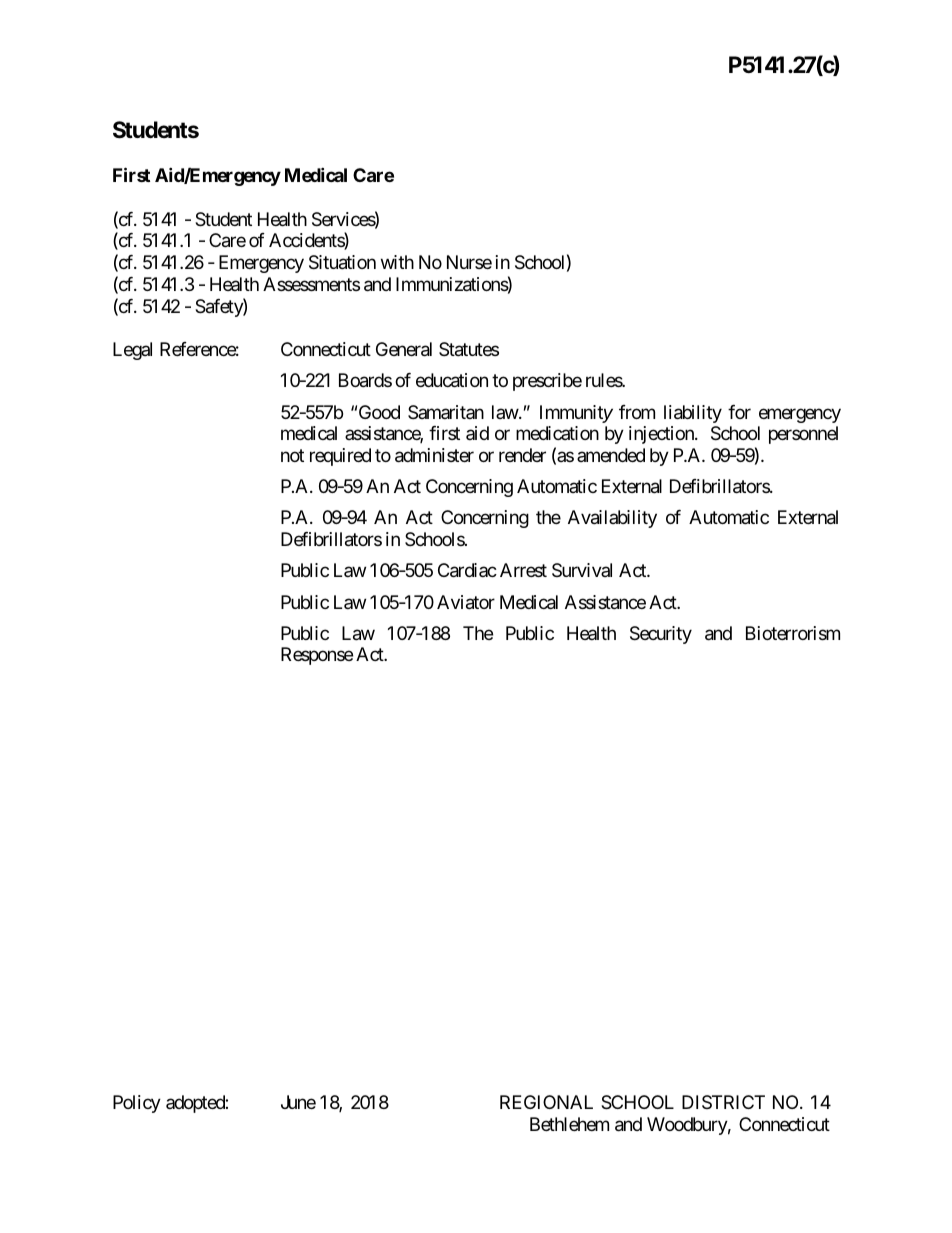 The image size is (952, 1233). What do you see at coordinates (137, 1104) in the image?
I see `Policy` at bounding box center [137, 1104].
